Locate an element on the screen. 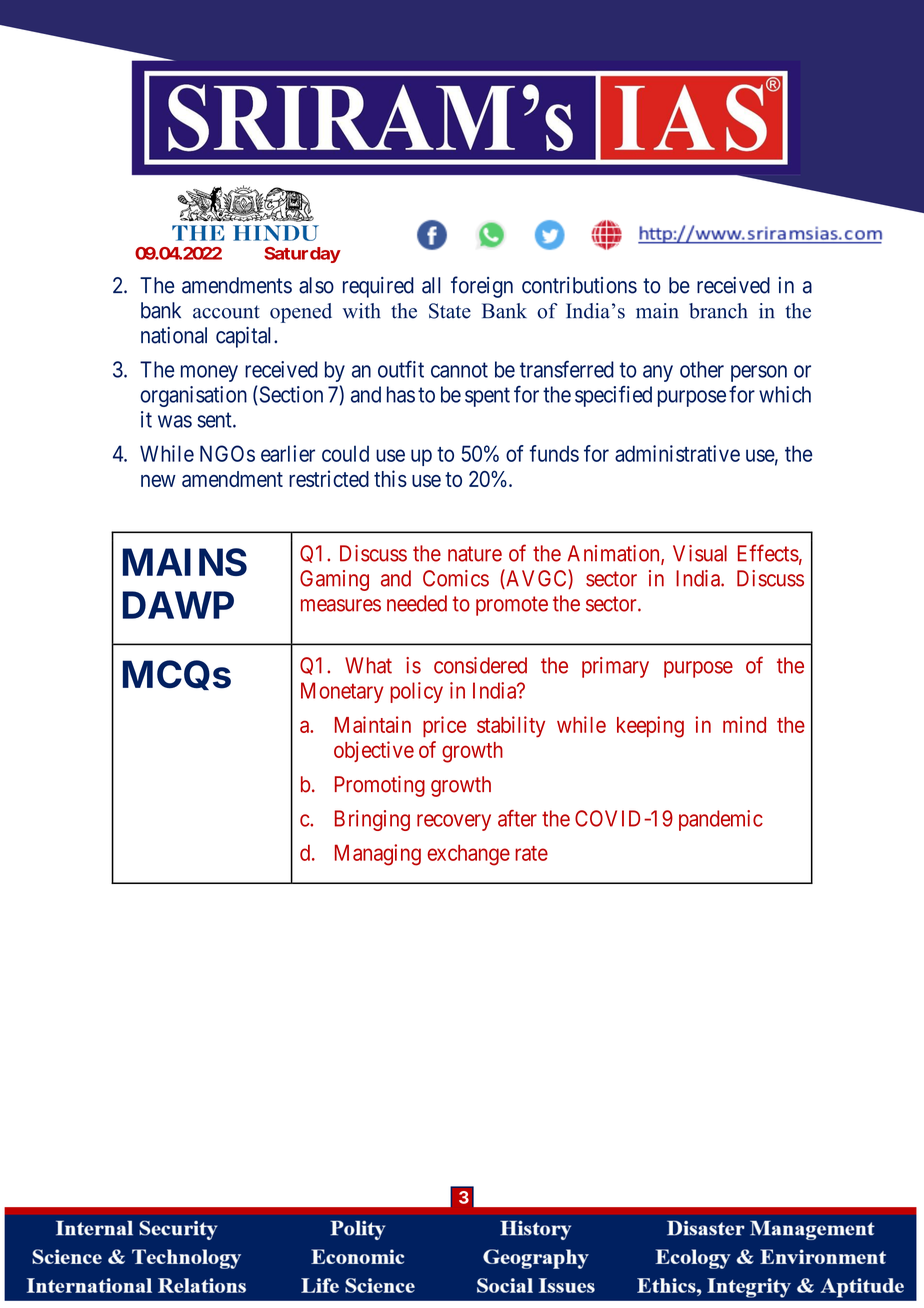  branch is located at coordinates (718, 311).
